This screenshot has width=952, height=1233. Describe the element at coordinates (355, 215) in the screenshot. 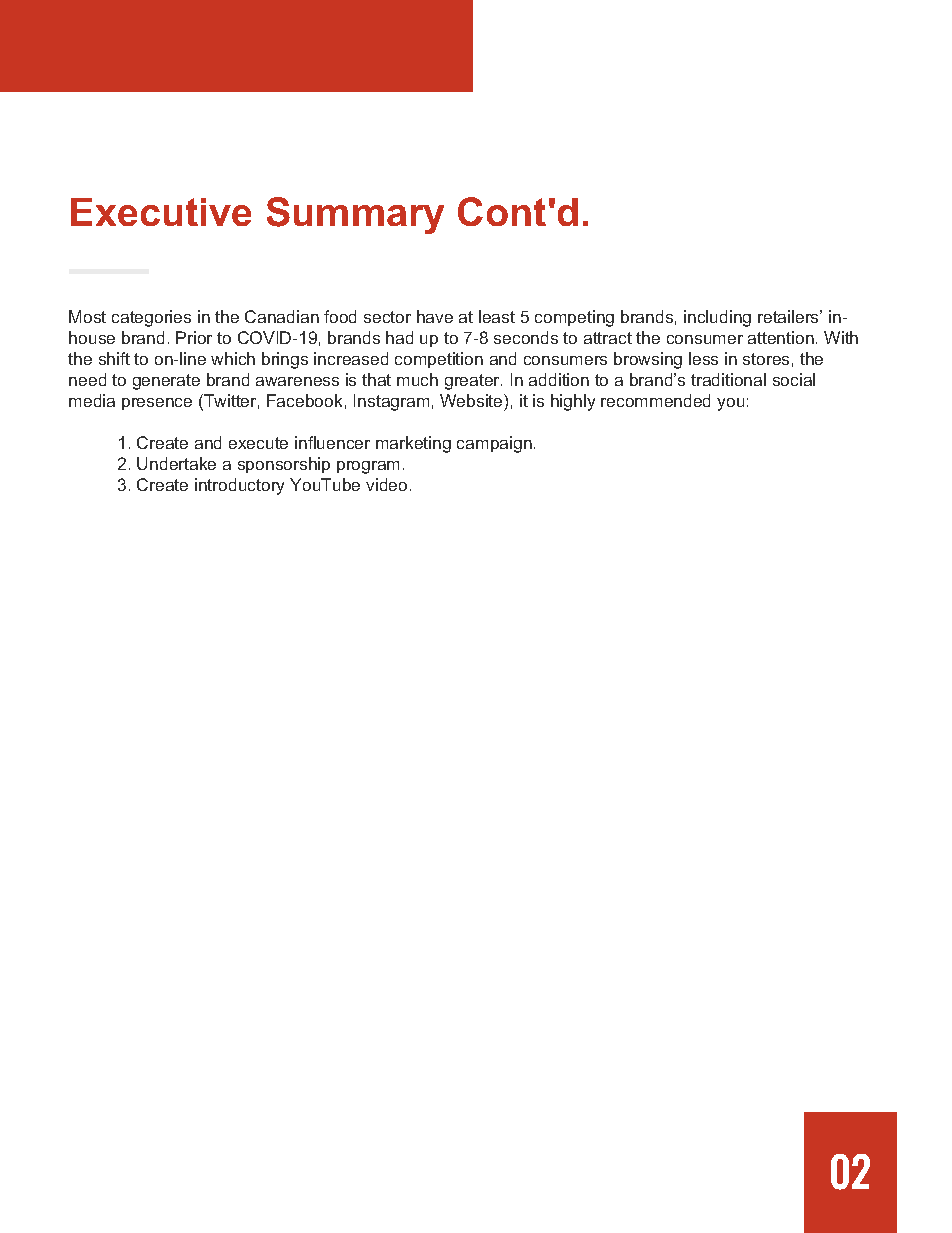

I see `Summary` at that location.
